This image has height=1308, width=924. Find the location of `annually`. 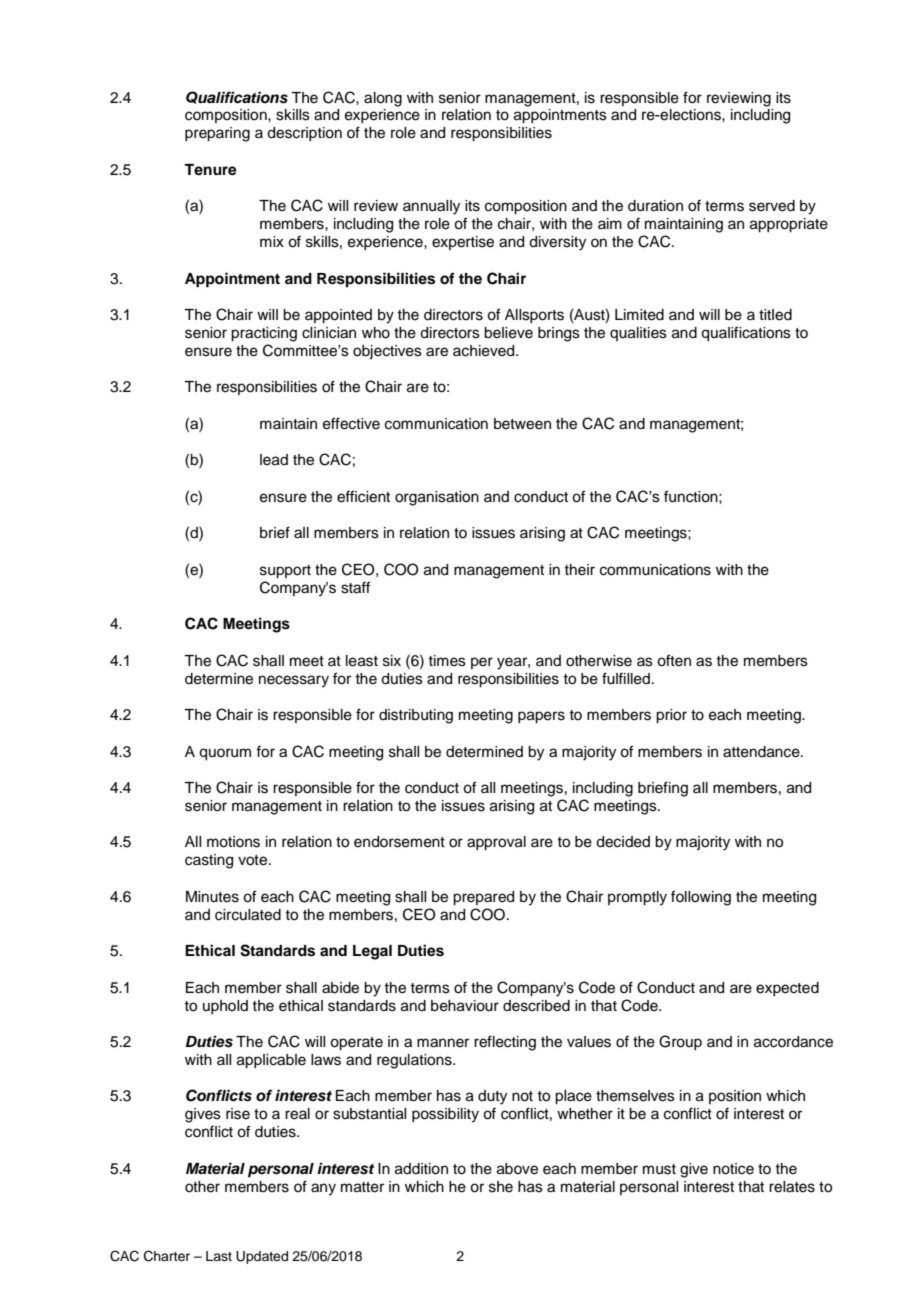

annually is located at coordinates (431, 207).
